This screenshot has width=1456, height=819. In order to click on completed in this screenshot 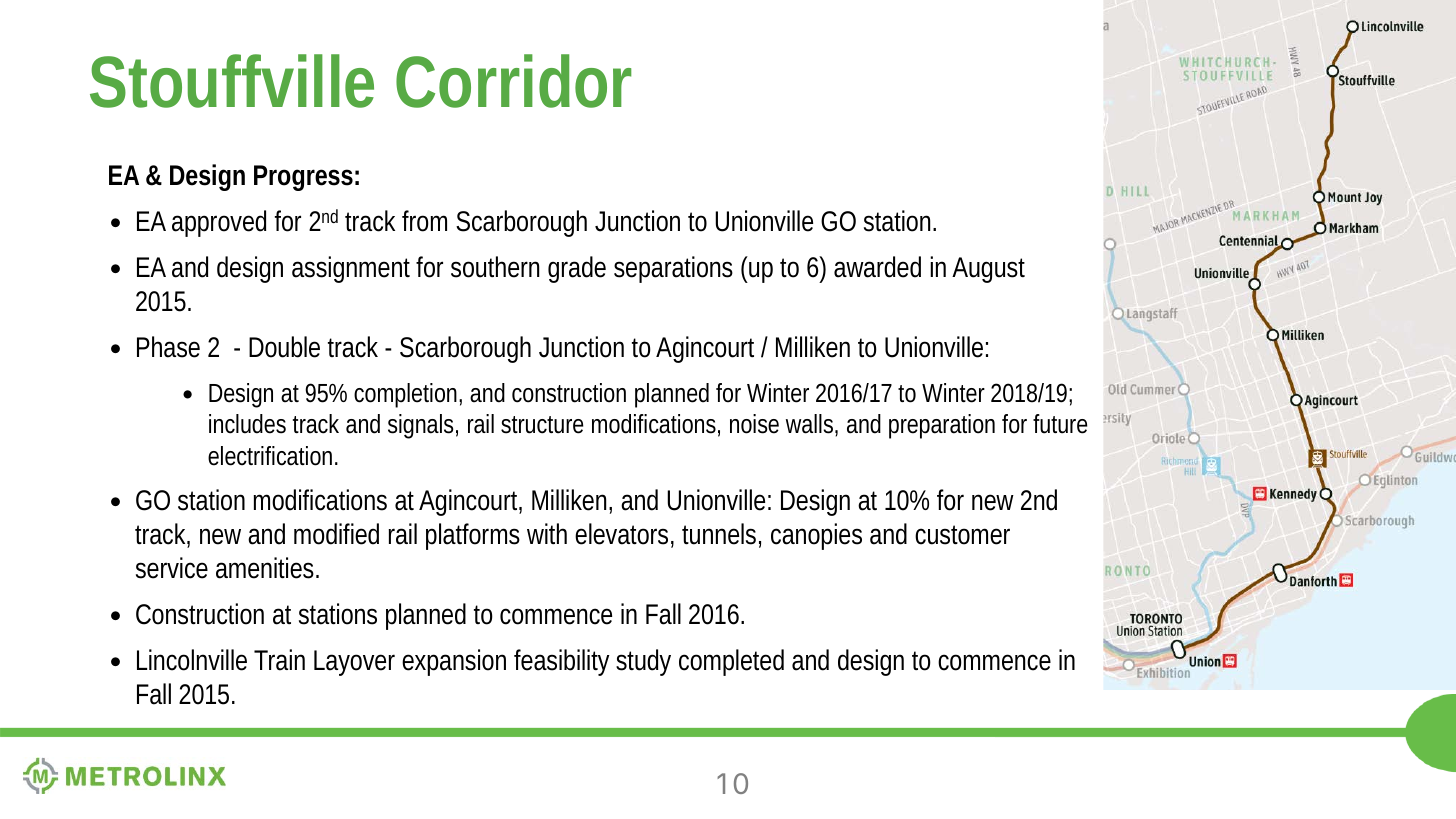, I will do `click(731, 662)`.
